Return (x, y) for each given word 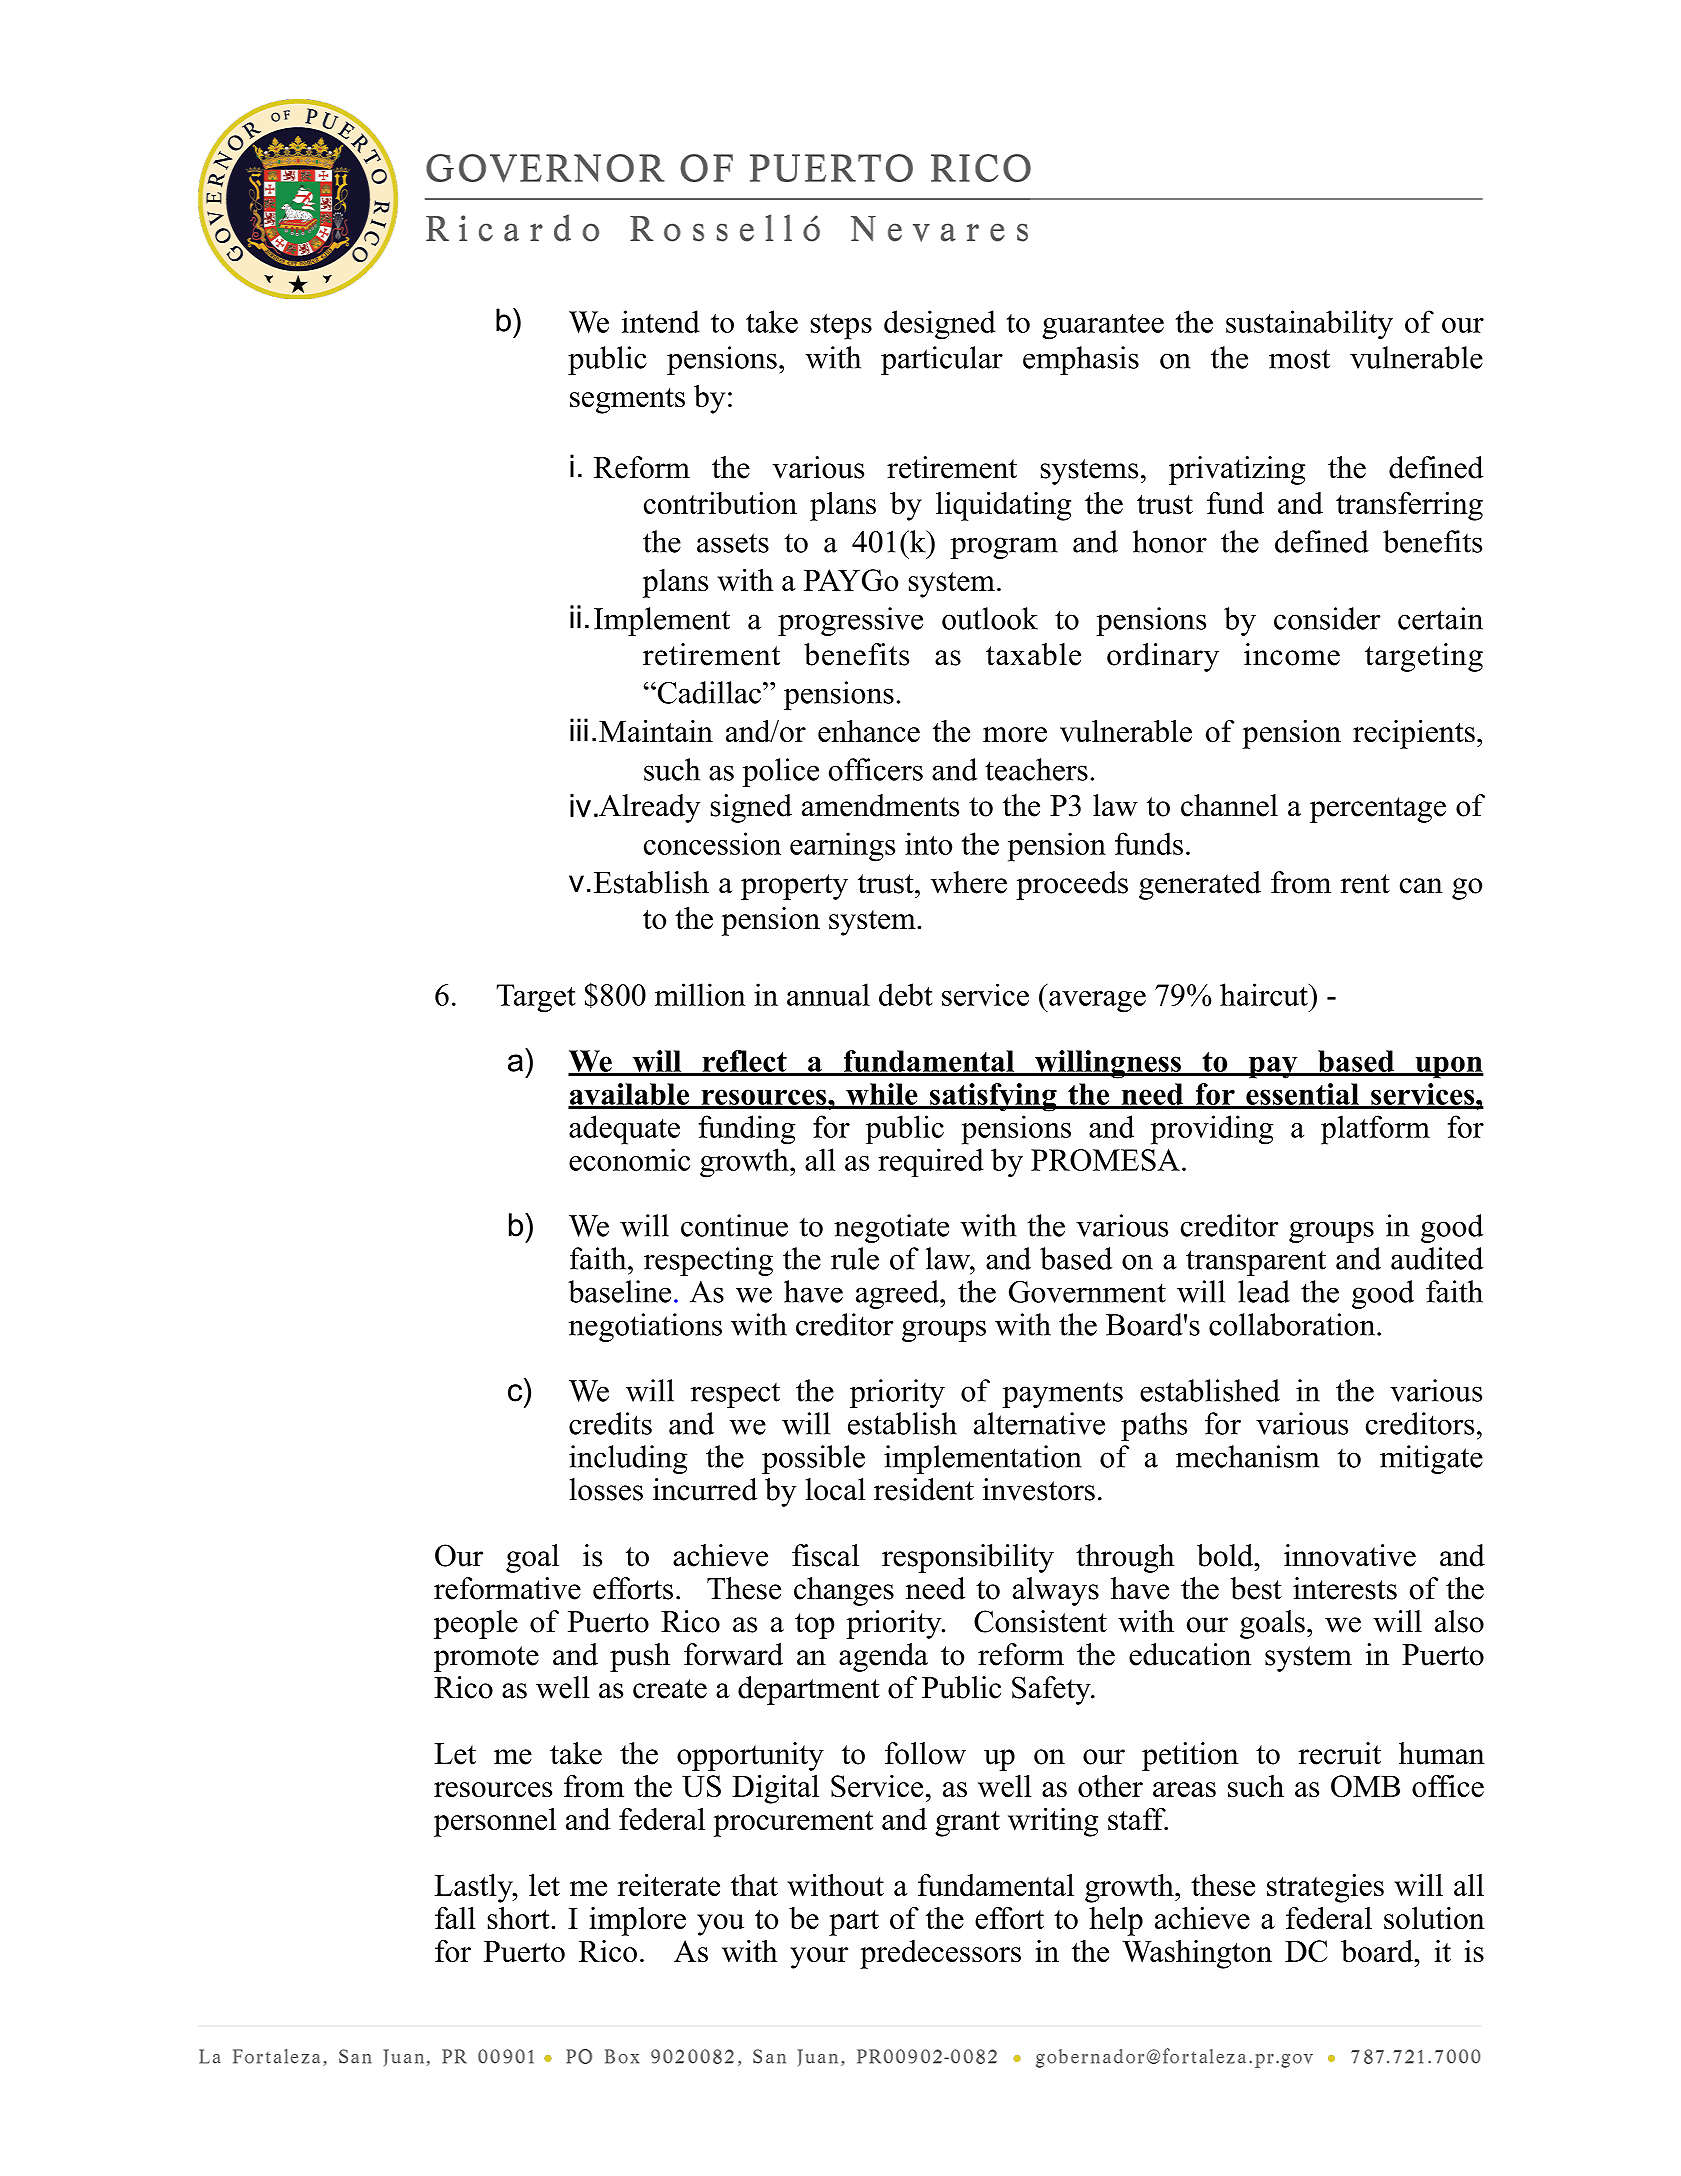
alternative (1039, 1423)
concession (712, 843)
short (520, 1918)
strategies (1325, 1888)
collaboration (1293, 1324)
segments (627, 401)
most (1299, 359)
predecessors (940, 1954)
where (969, 882)
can (1421, 886)
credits (610, 1423)
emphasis (1081, 360)
